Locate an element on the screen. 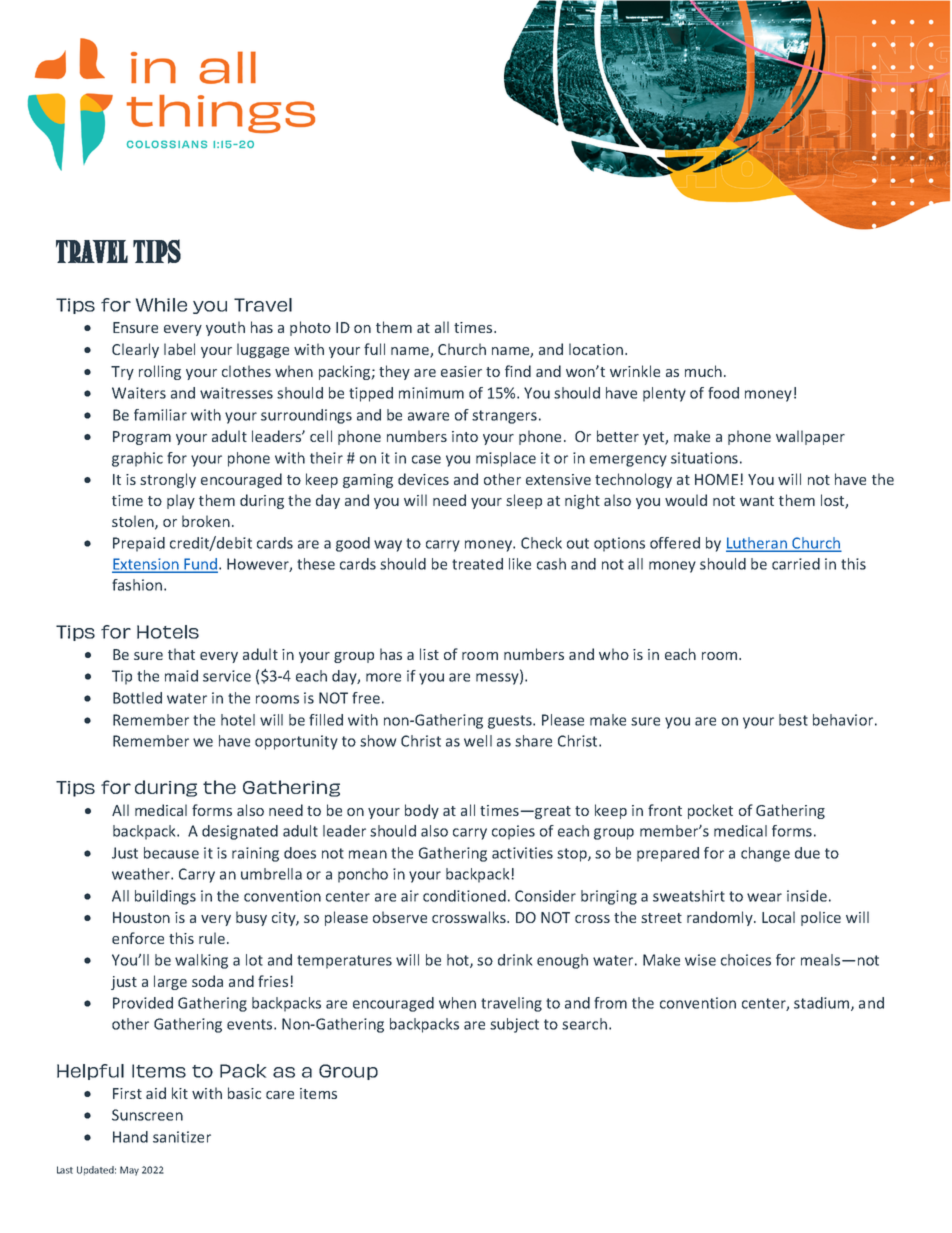 The height and width of the screenshot is (1233, 952). well is located at coordinates (478, 741).
